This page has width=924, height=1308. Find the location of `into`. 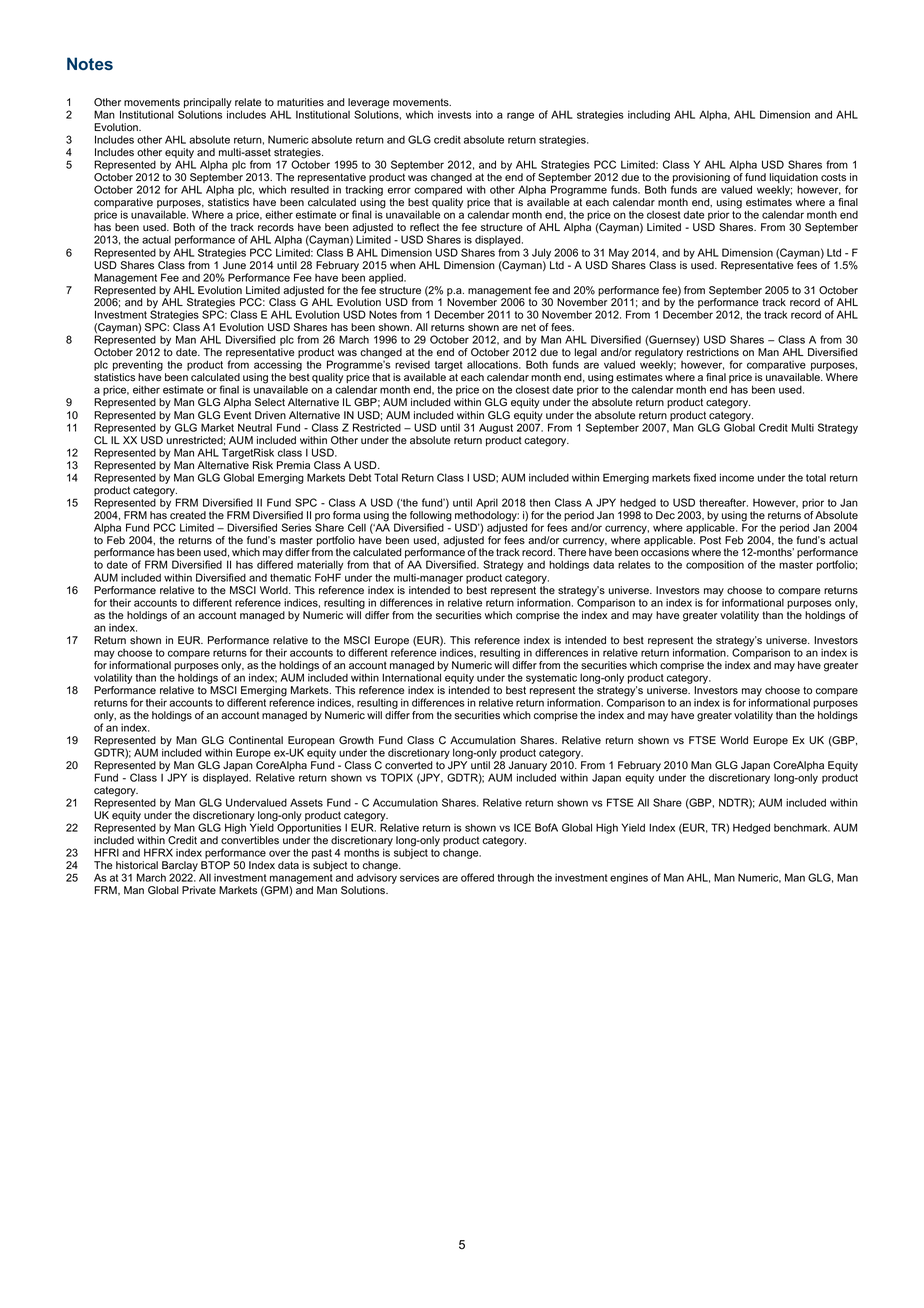

into is located at coordinates (484, 114).
